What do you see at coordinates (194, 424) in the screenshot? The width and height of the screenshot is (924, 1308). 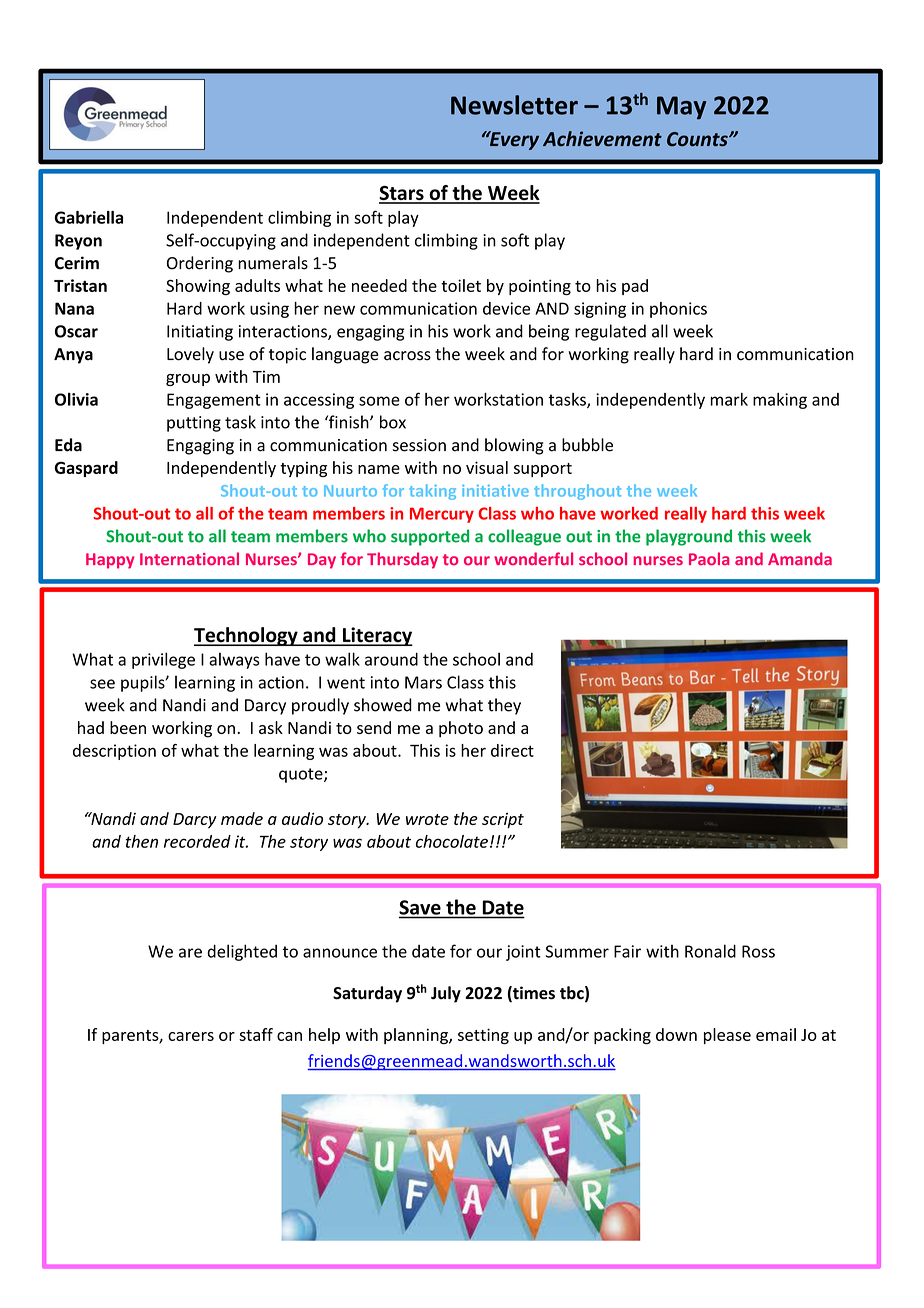 I see `putting` at bounding box center [194, 424].
